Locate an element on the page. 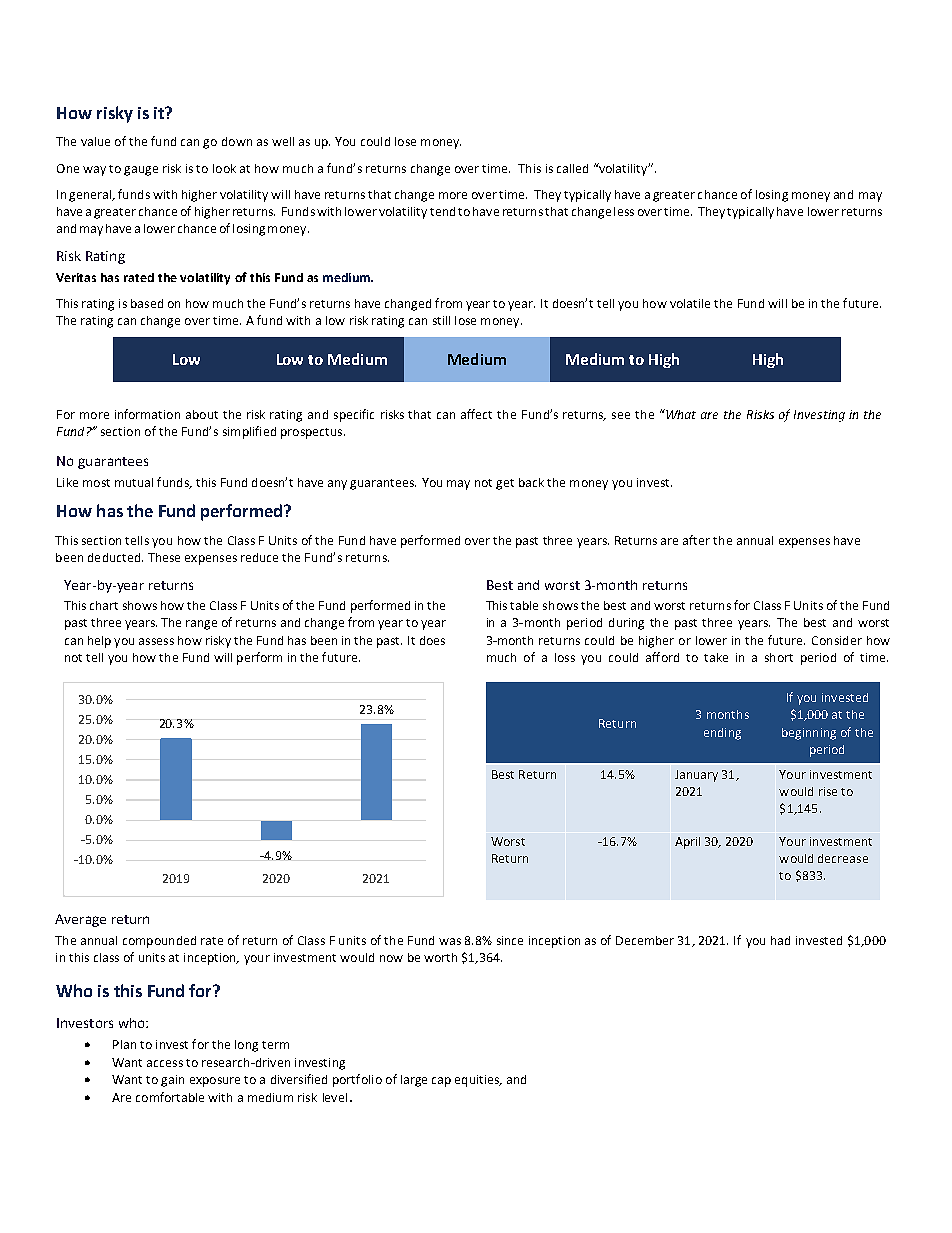 The width and height of the document is (952, 1233). tend is located at coordinates (442, 211).
